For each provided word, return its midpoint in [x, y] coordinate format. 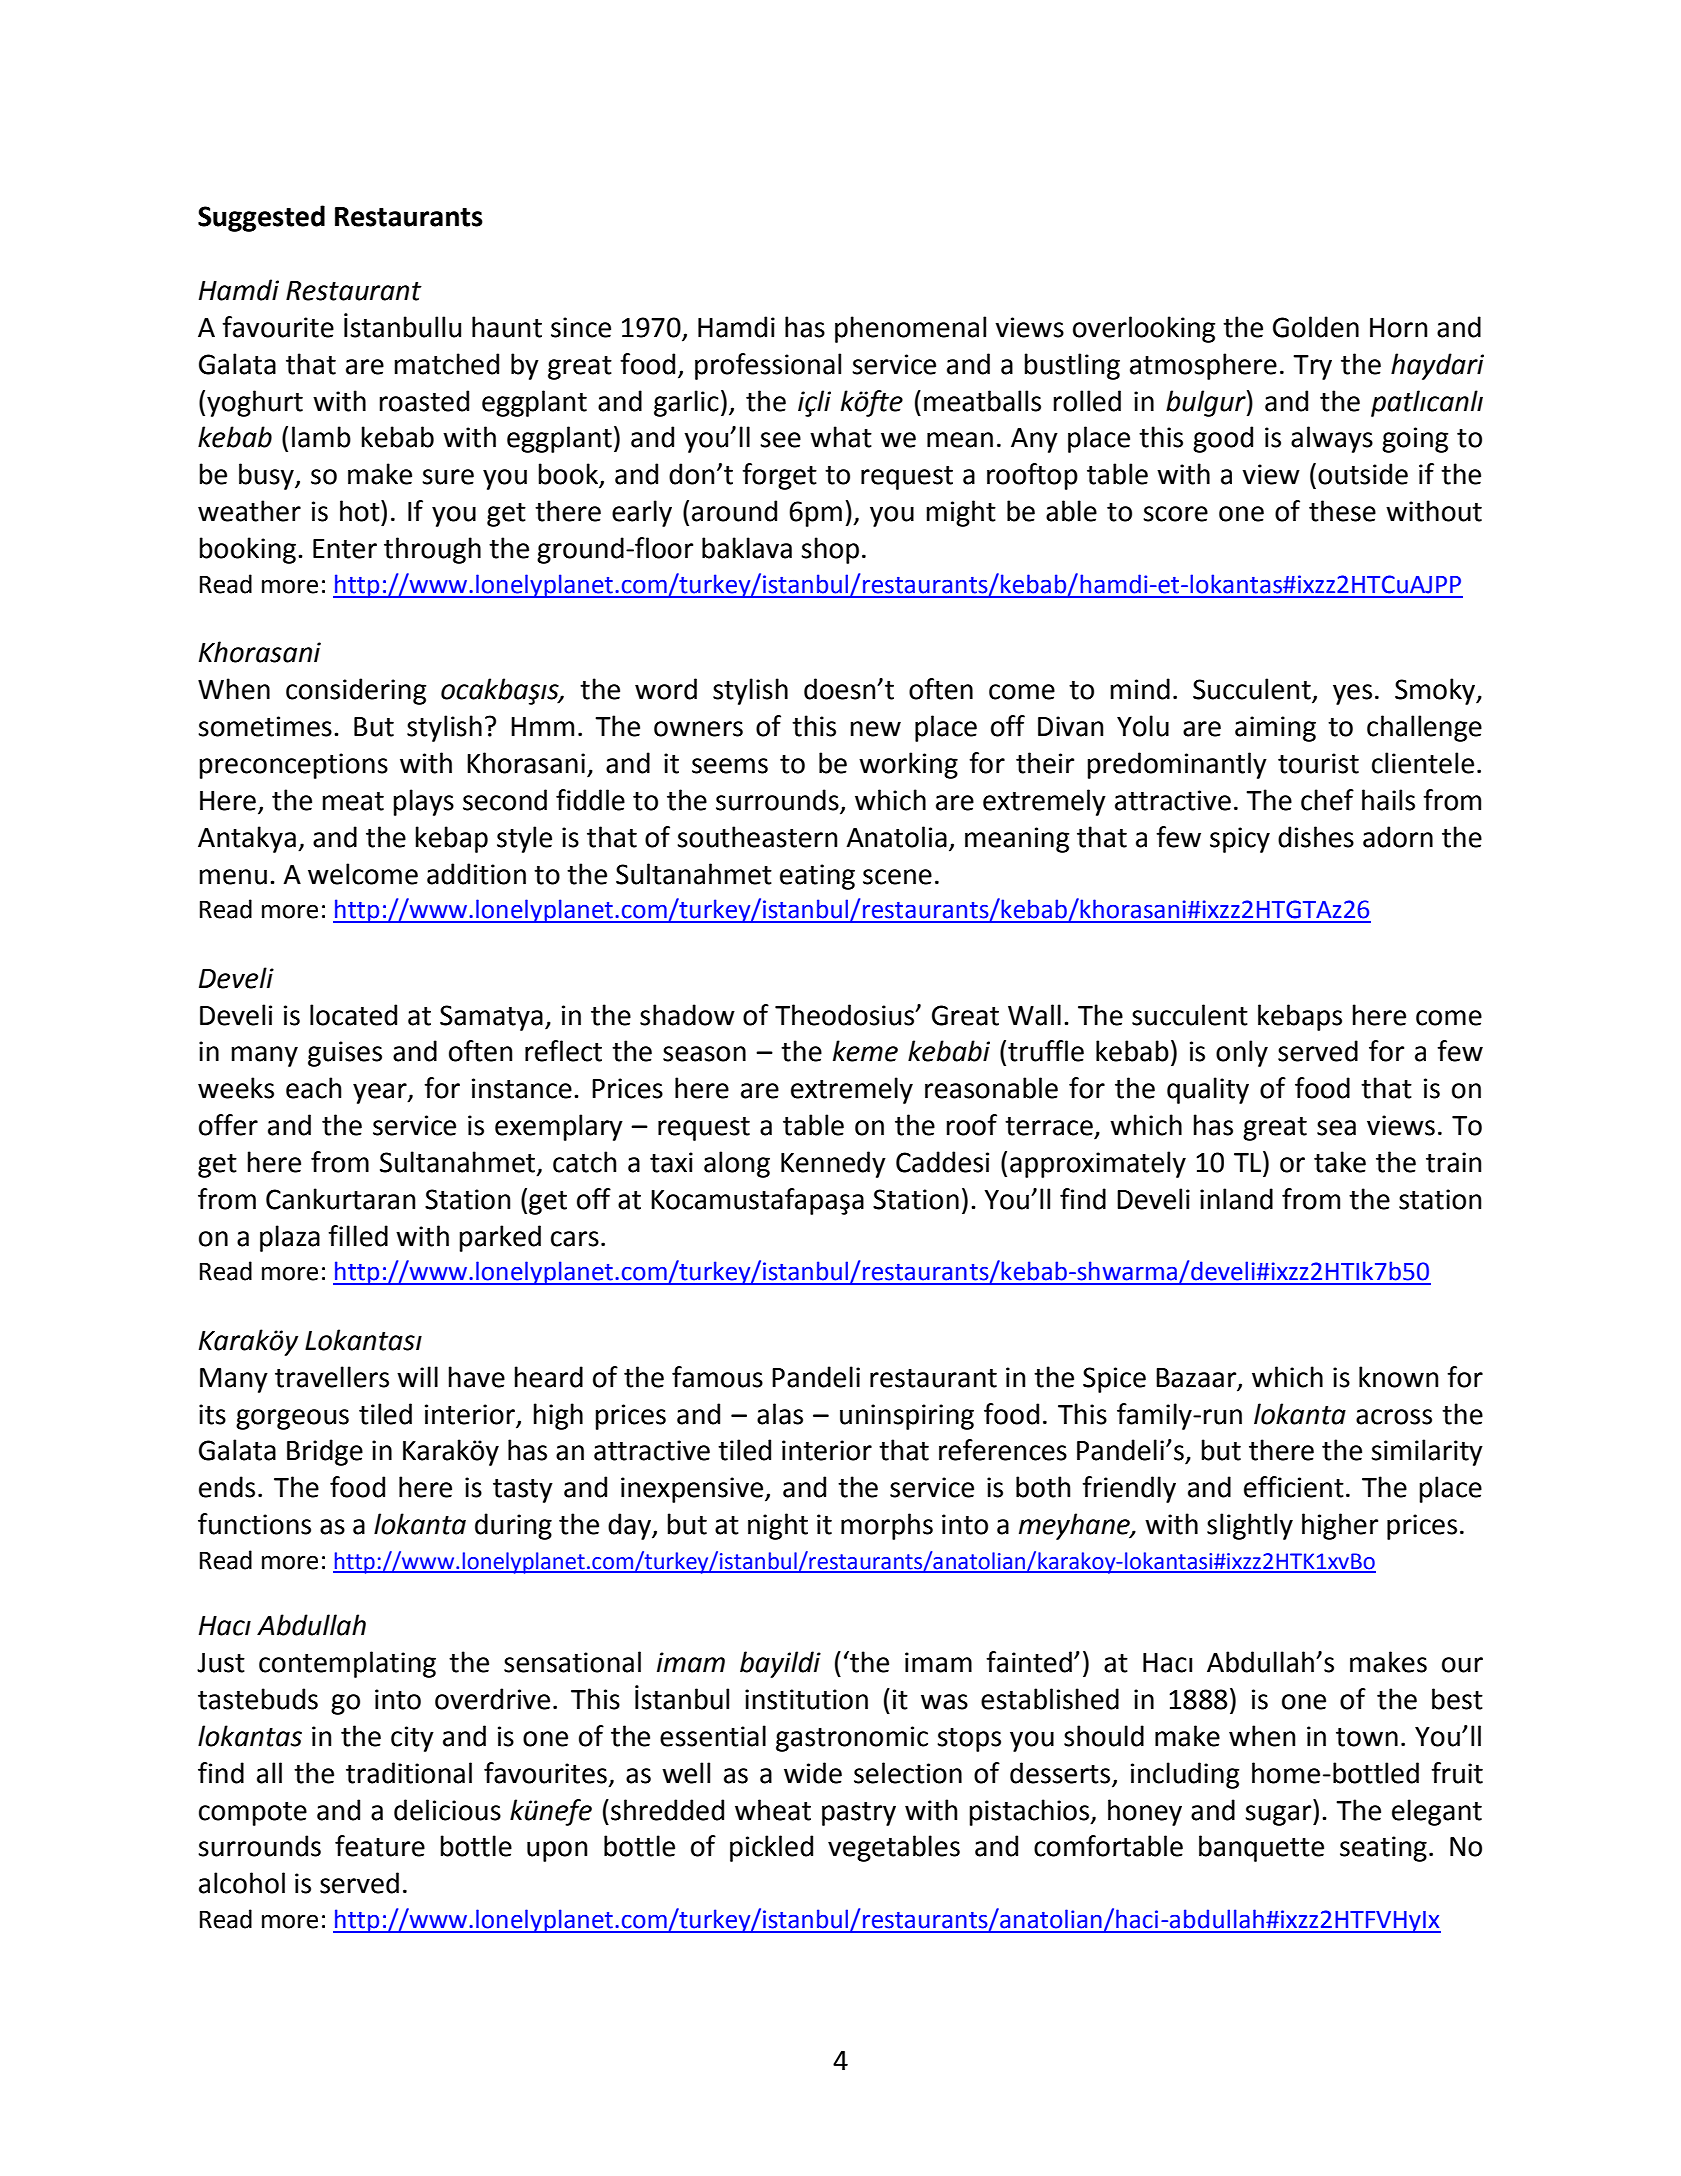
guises [345, 1054]
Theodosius [846, 1015]
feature [380, 1846]
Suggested [261, 218]
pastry [859, 1814]
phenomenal [910, 329]
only [1242, 1053]
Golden [1316, 327]
